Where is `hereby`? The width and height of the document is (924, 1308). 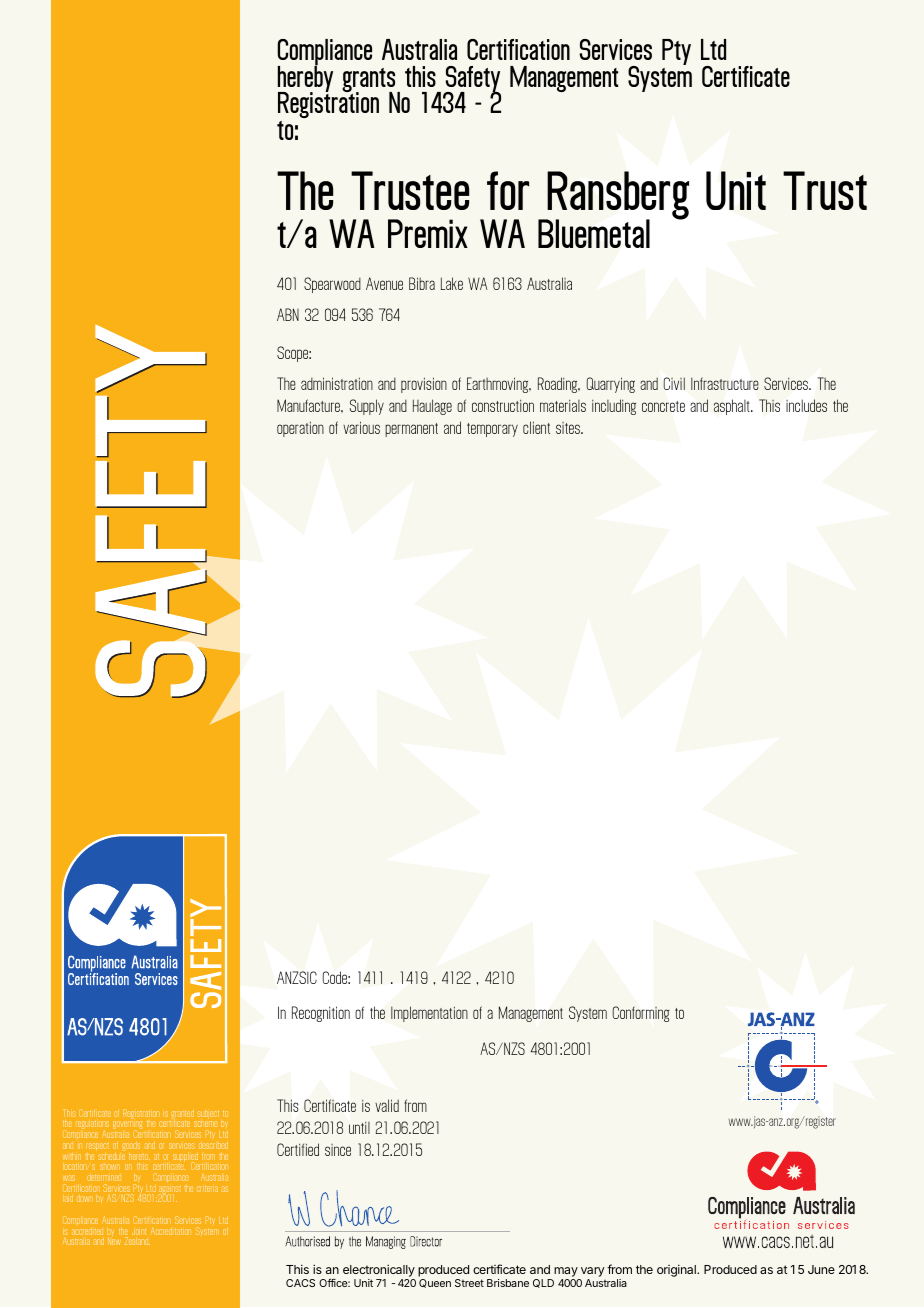 hereby is located at coordinates (305, 79).
